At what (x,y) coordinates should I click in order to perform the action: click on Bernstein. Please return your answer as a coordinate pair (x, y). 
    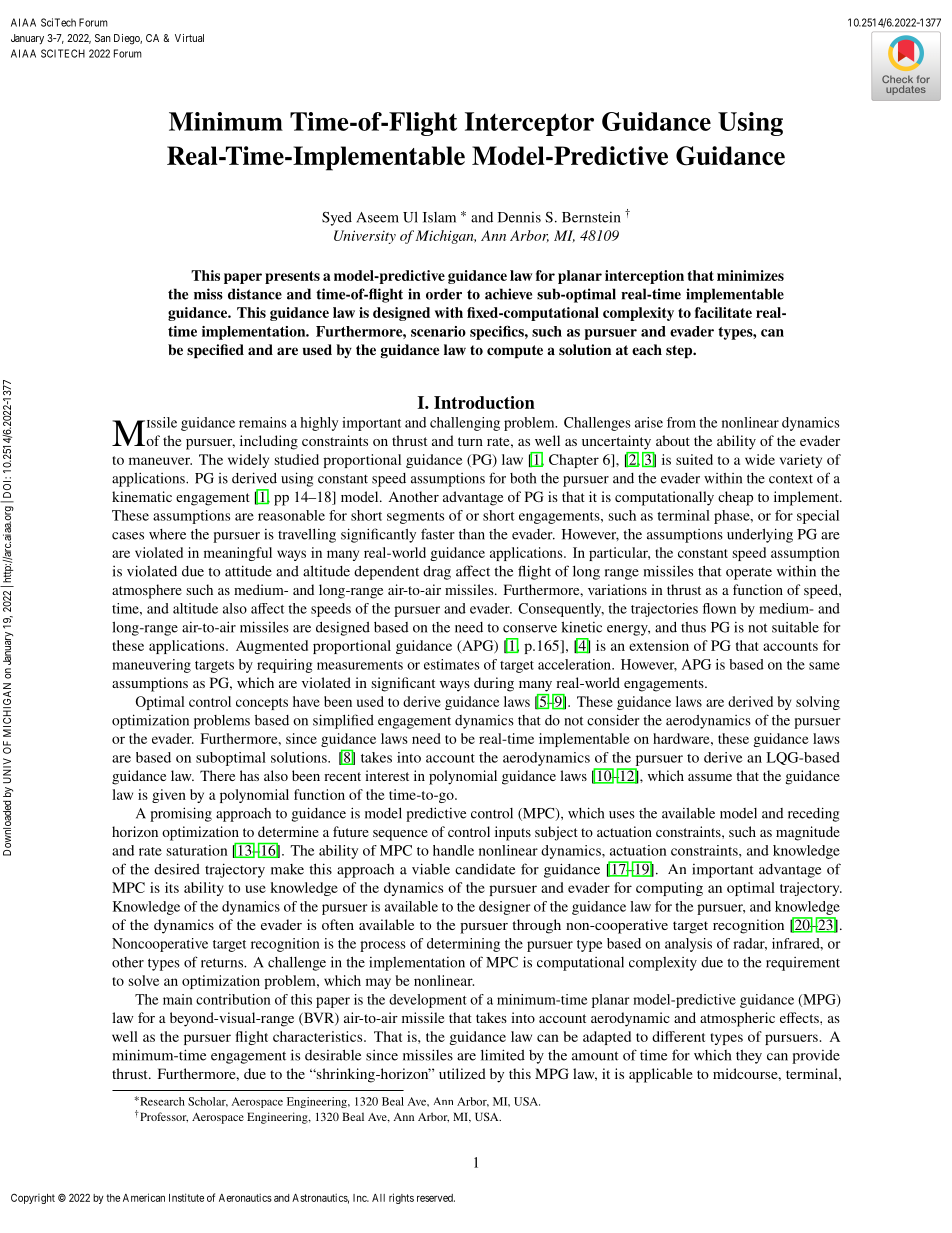
    Looking at the image, I should click on (591, 217).
